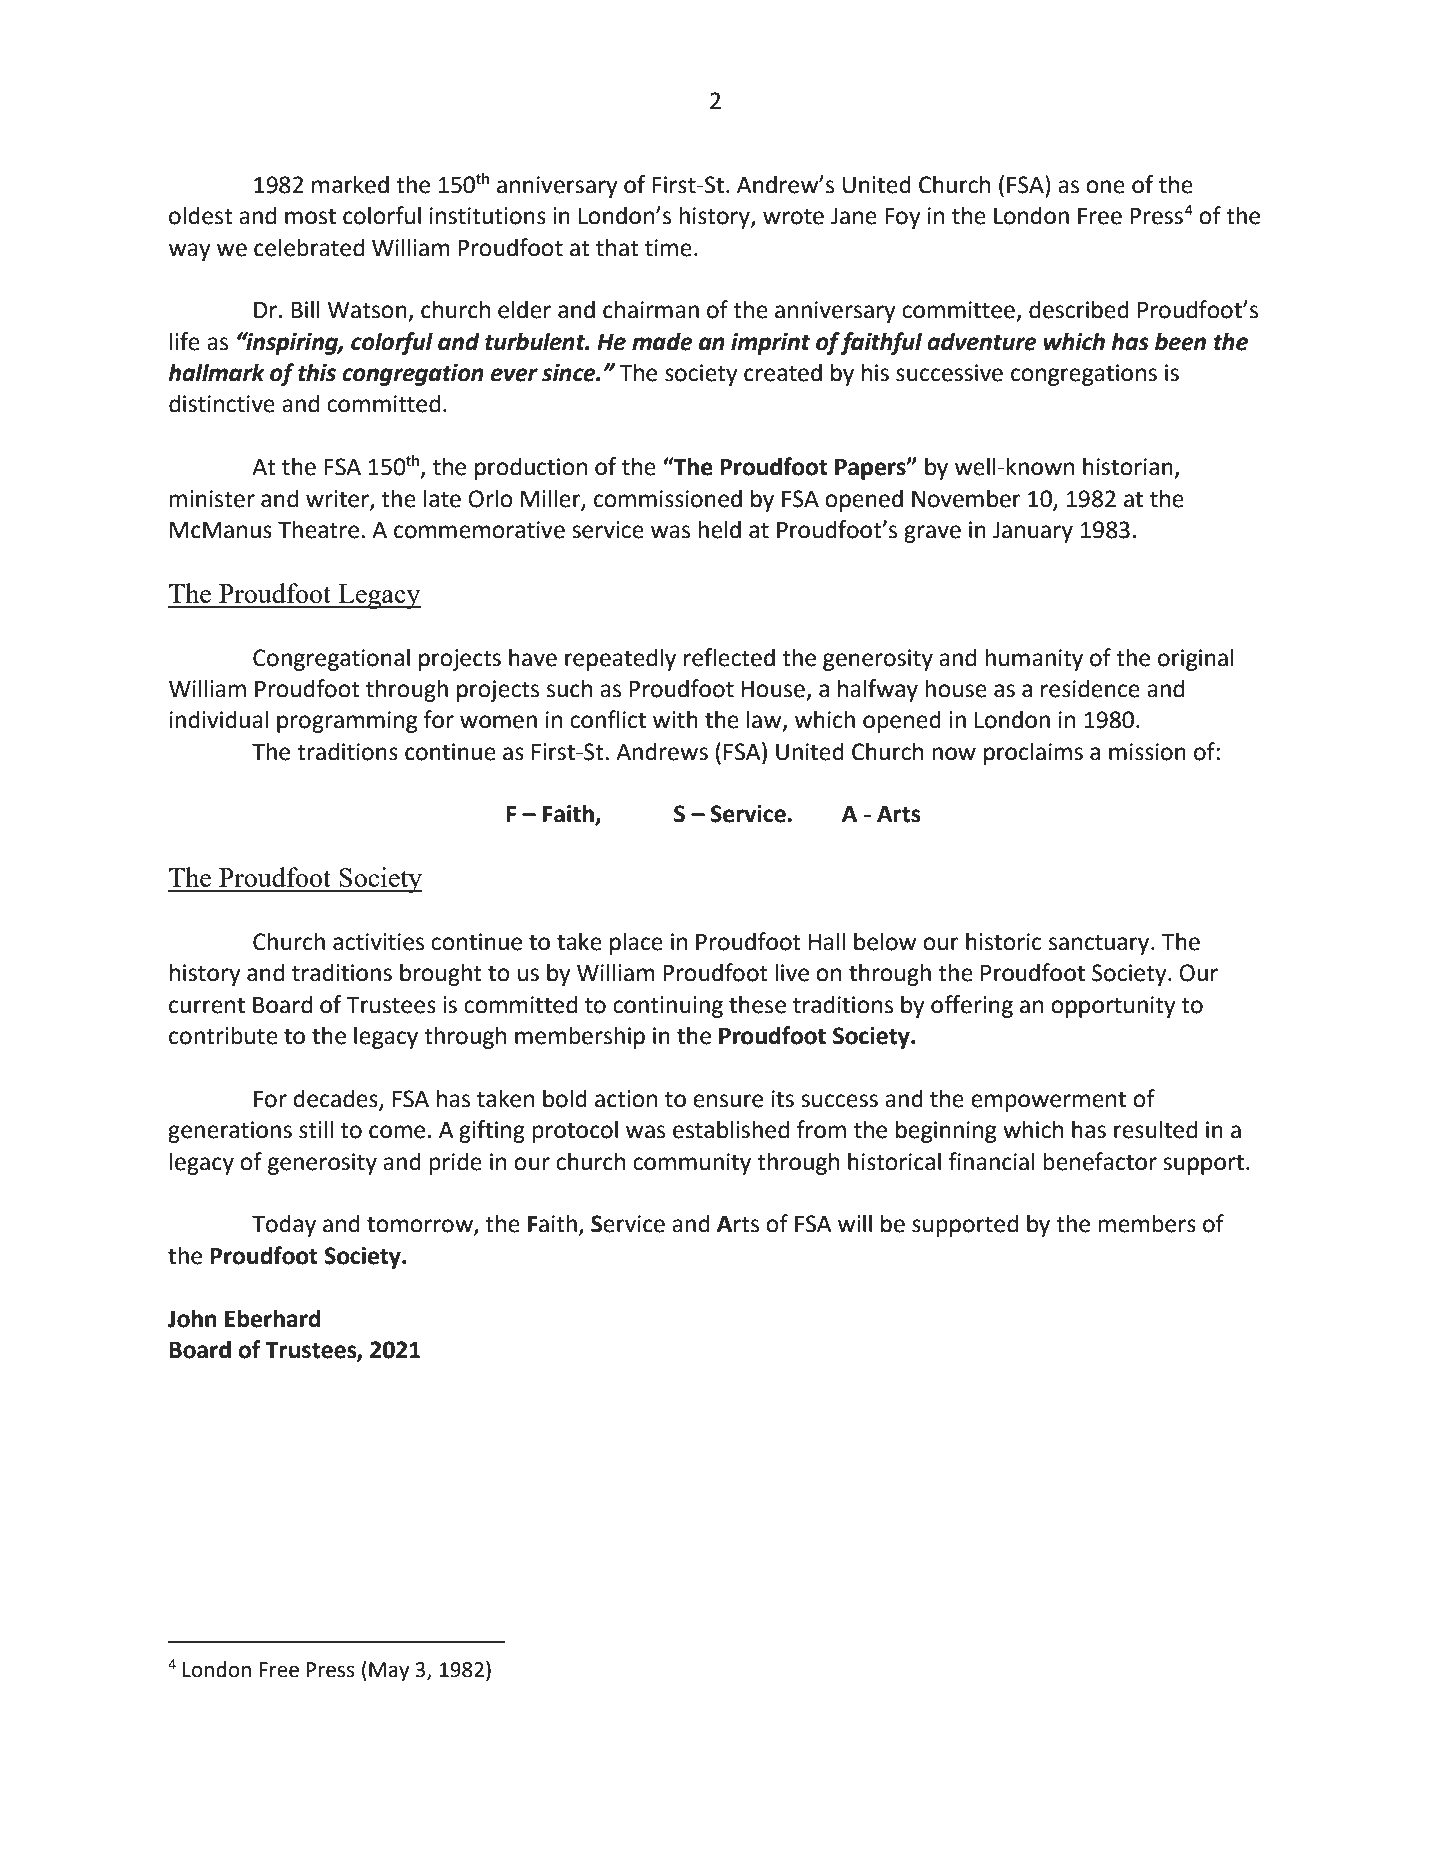 Image resolution: width=1431 pixels, height=1852 pixels. What do you see at coordinates (1079, 309) in the page?
I see `described` at bounding box center [1079, 309].
